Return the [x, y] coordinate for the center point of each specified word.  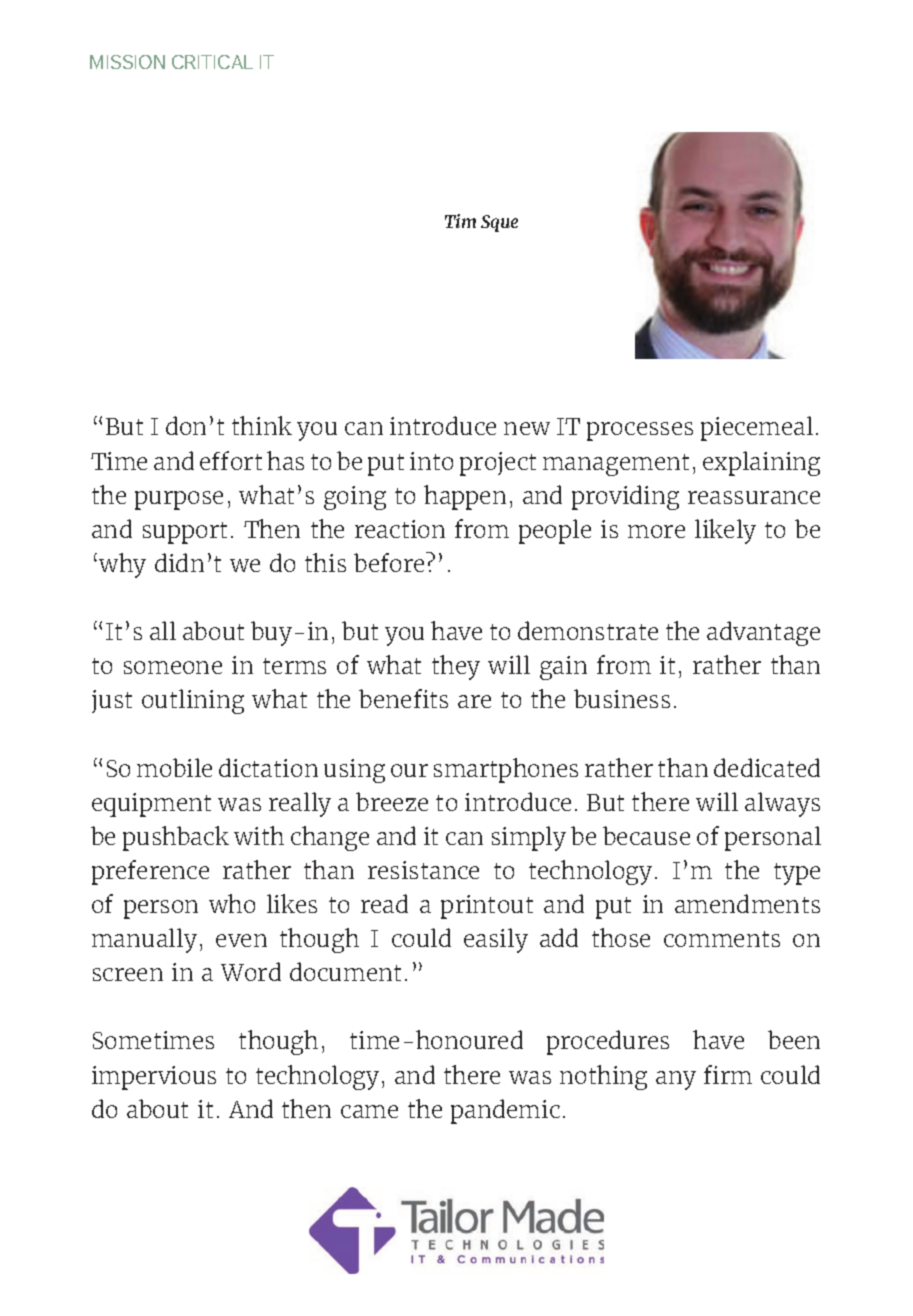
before [390, 562]
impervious [154, 1078]
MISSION [127, 62]
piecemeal [757, 428]
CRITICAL [212, 62]
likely [725, 531]
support [185, 533]
